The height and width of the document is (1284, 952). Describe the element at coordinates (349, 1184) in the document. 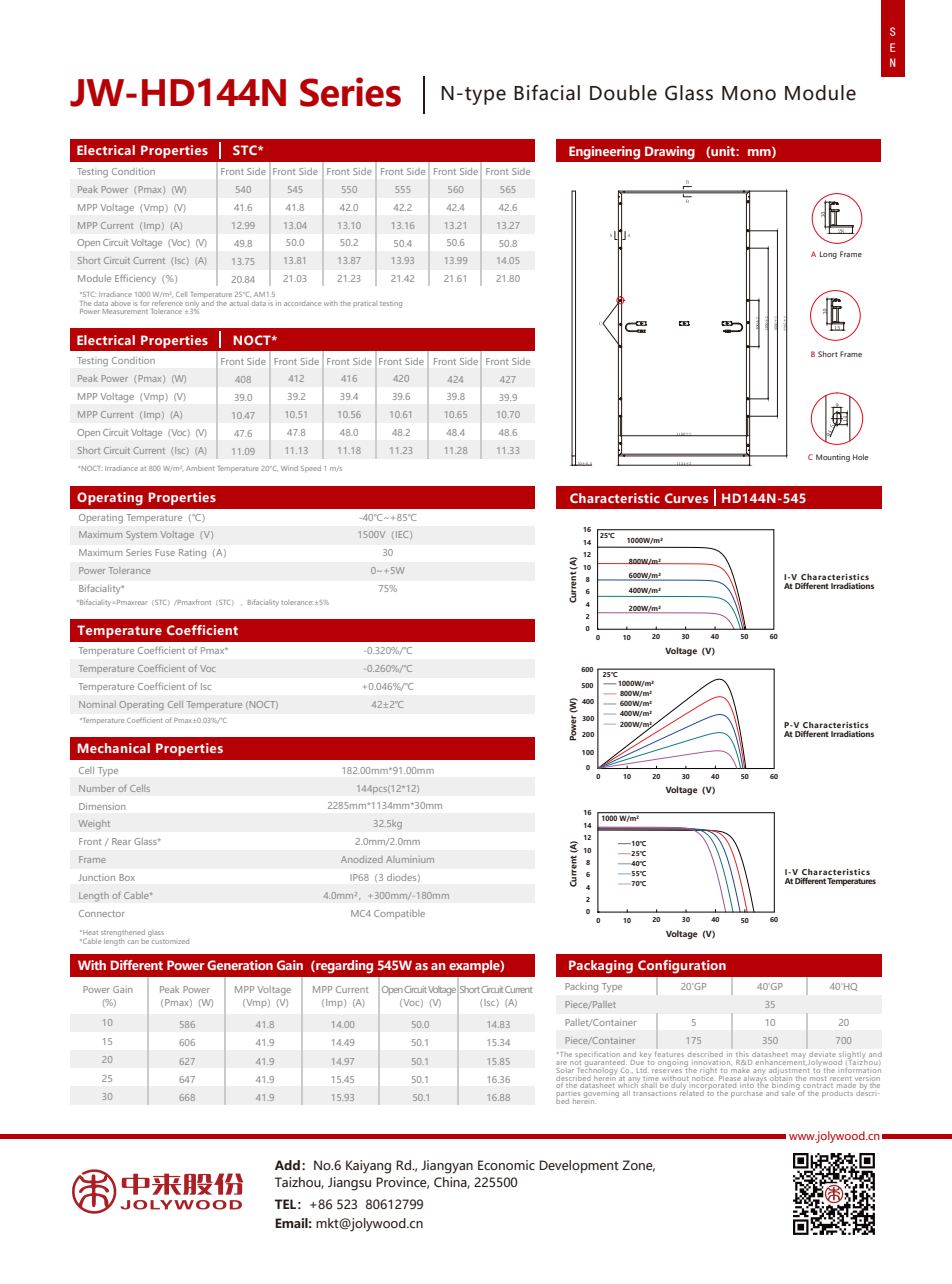

I see `Jiangsu` at that location.
